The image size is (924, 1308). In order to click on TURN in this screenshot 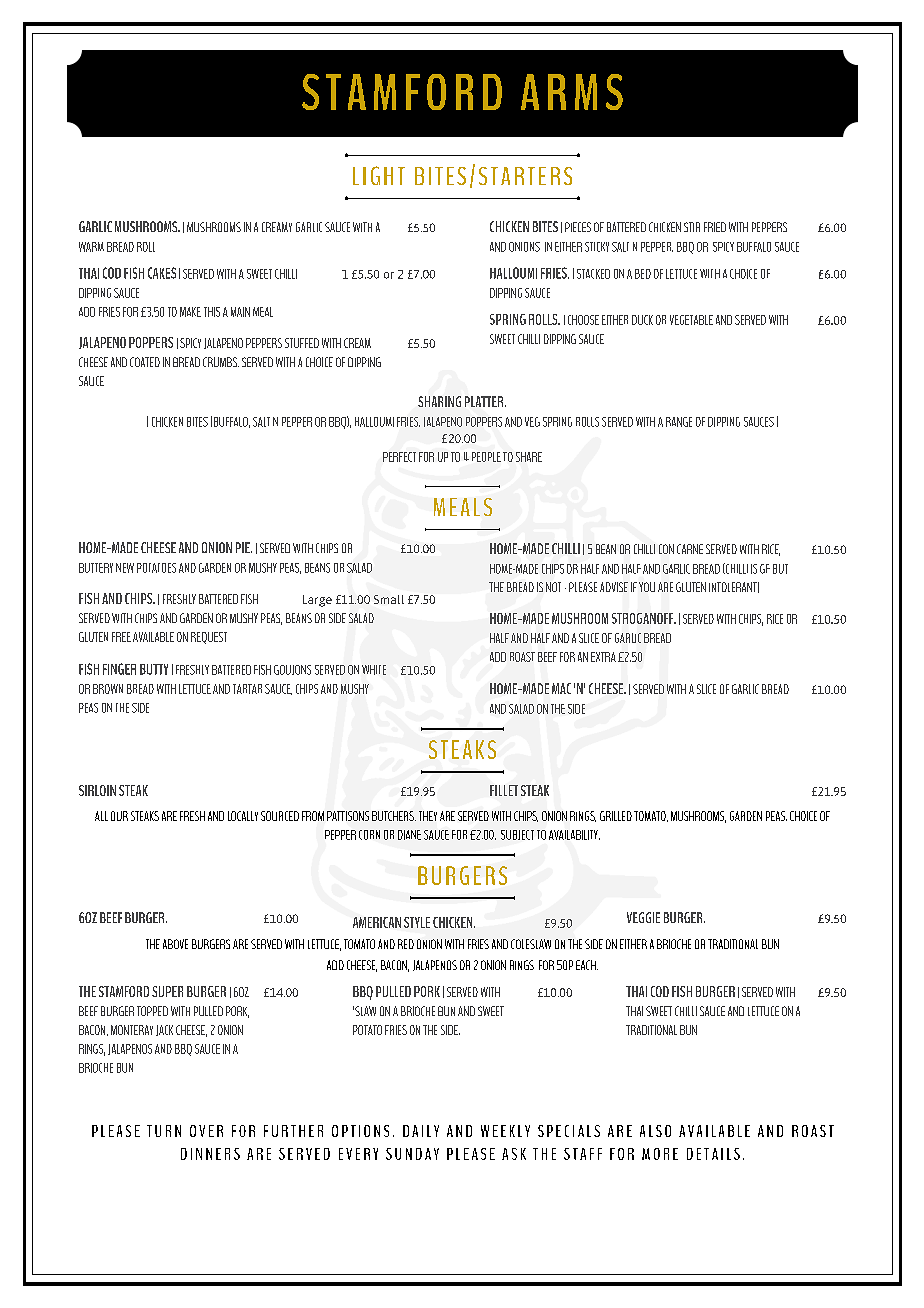, I will do `click(164, 1131)`.
